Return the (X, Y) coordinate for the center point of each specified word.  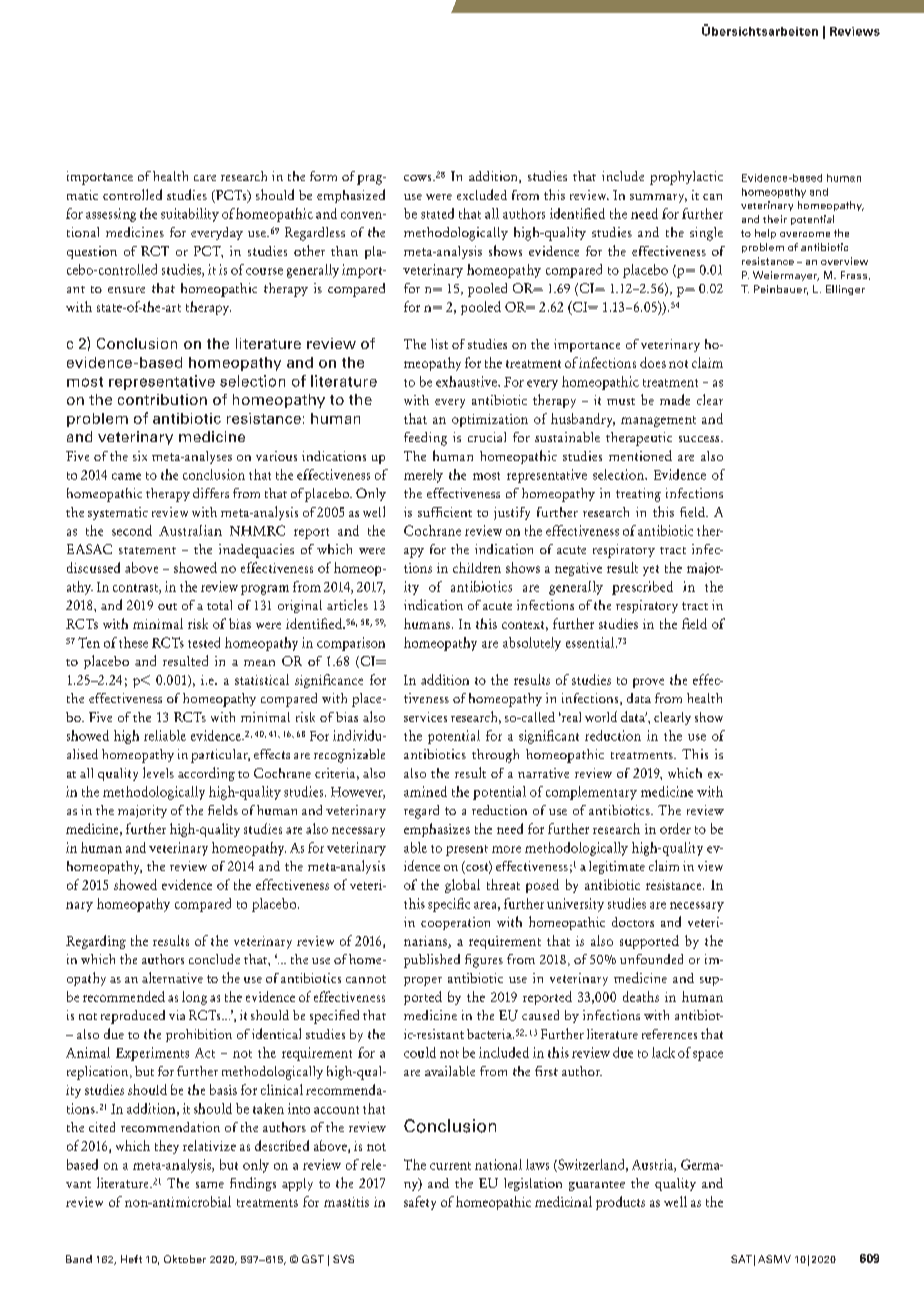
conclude (214, 959)
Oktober (185, 1259)
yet (651, 570)
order (675, 828)
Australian (190, 530)
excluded (482, 194)
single (706, 234)
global (462, 886)
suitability (190, 215)
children (477, 567)
